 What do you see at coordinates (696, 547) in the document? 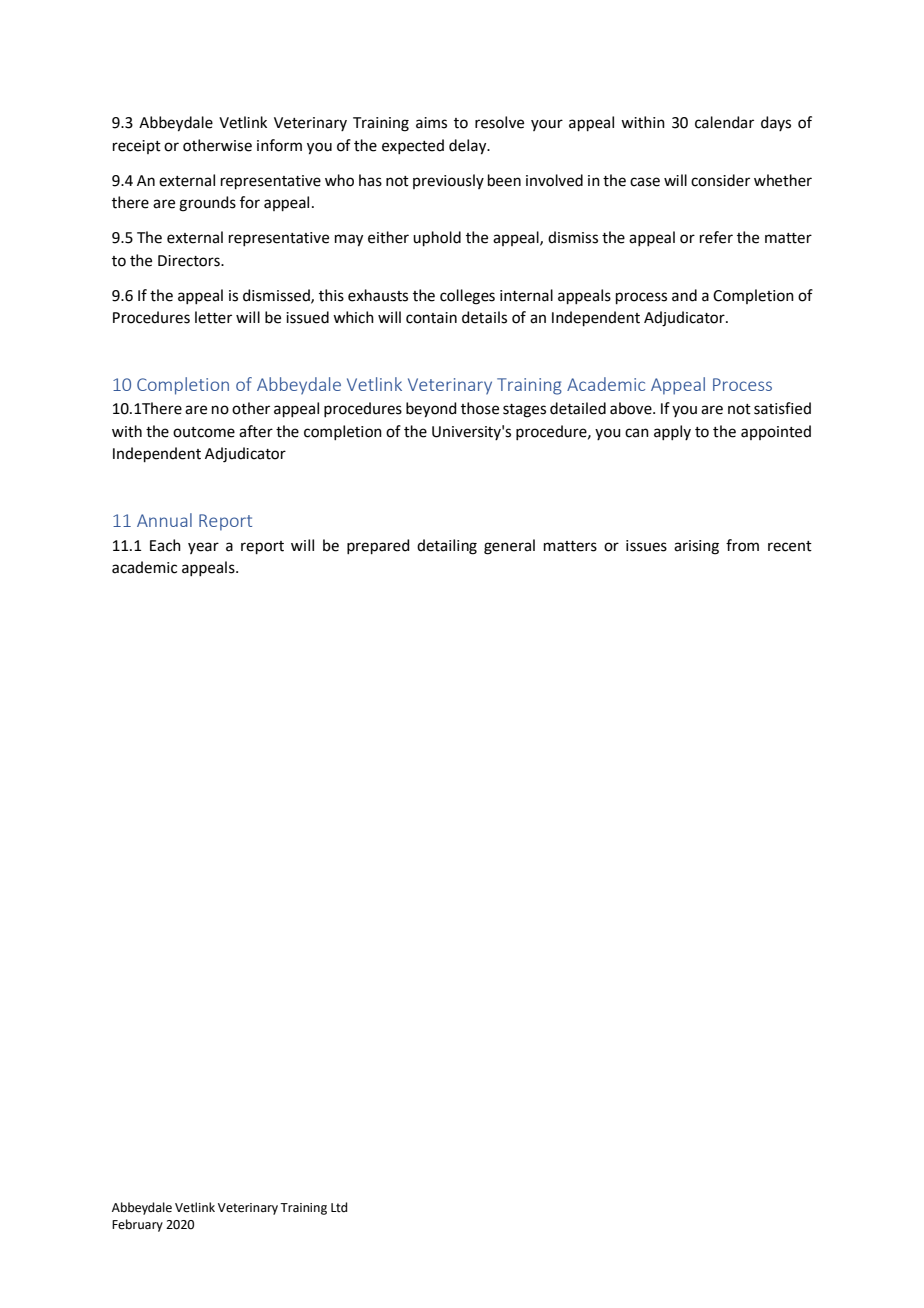
I see `arising` at bounding box center [696, 547].
